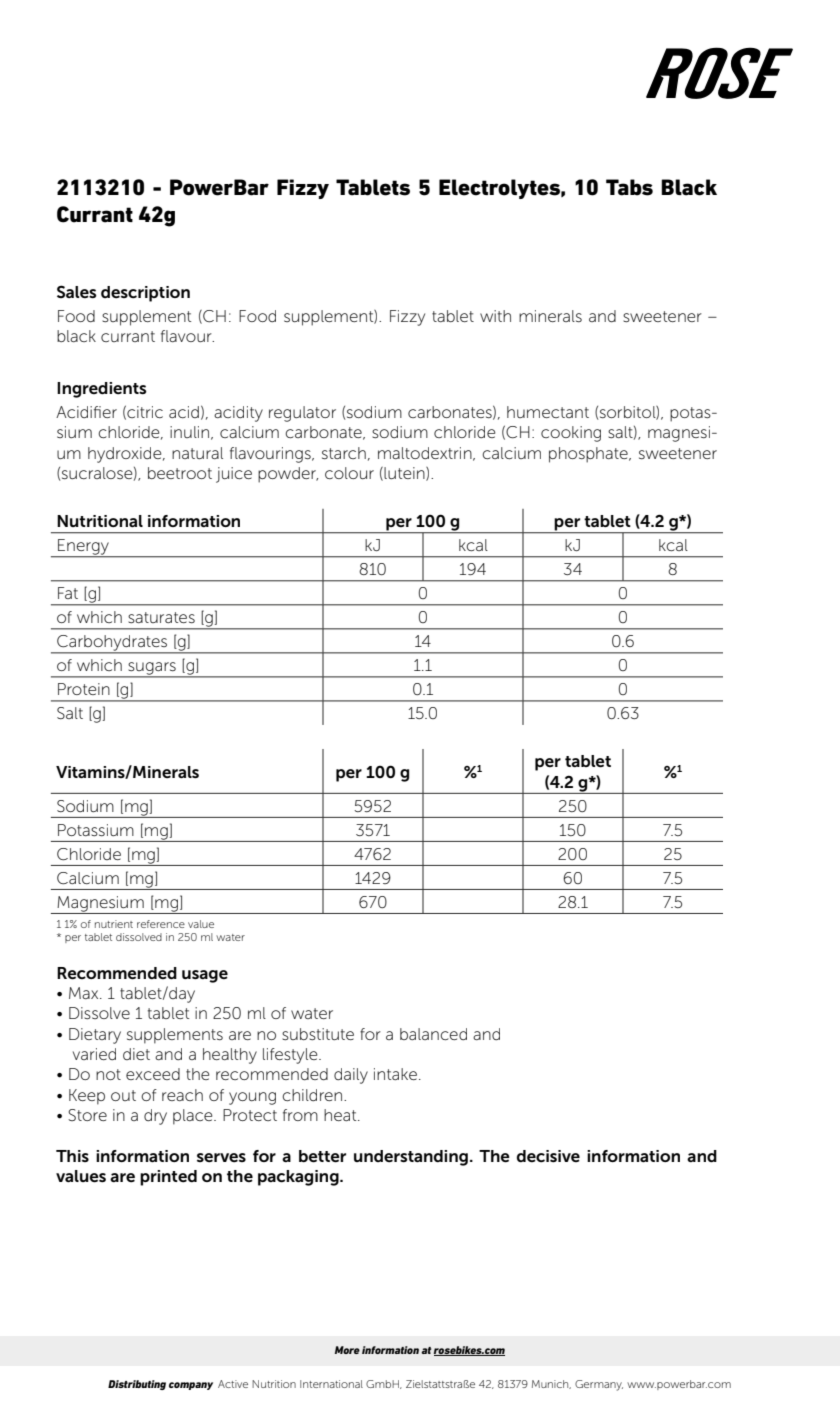 The width and height of the image is (840, 1402). Describe the element at coordinates (318, 1034) in the image. I see `substitute` at that location.
